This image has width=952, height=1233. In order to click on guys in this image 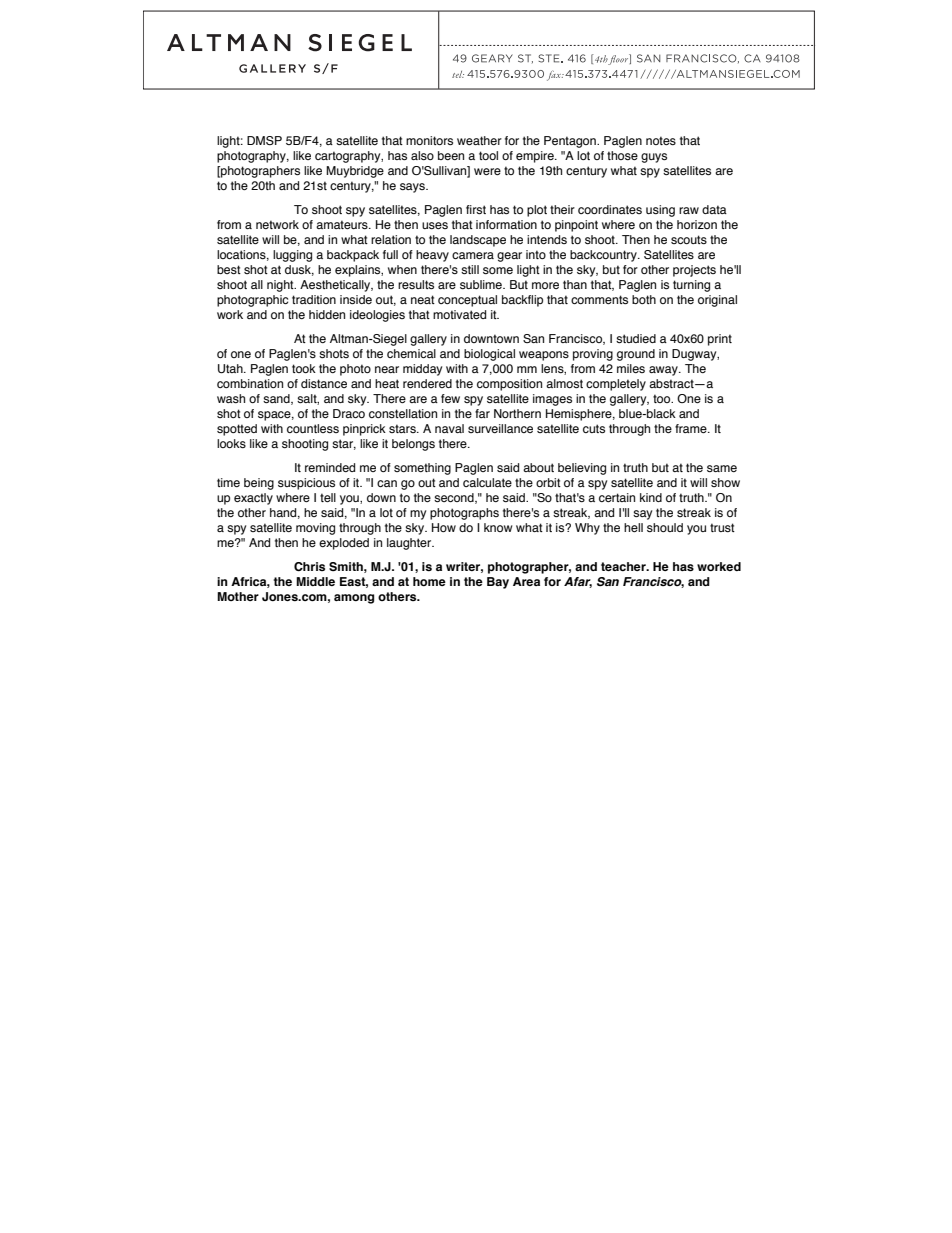, I will do `click(654, 158)`.
